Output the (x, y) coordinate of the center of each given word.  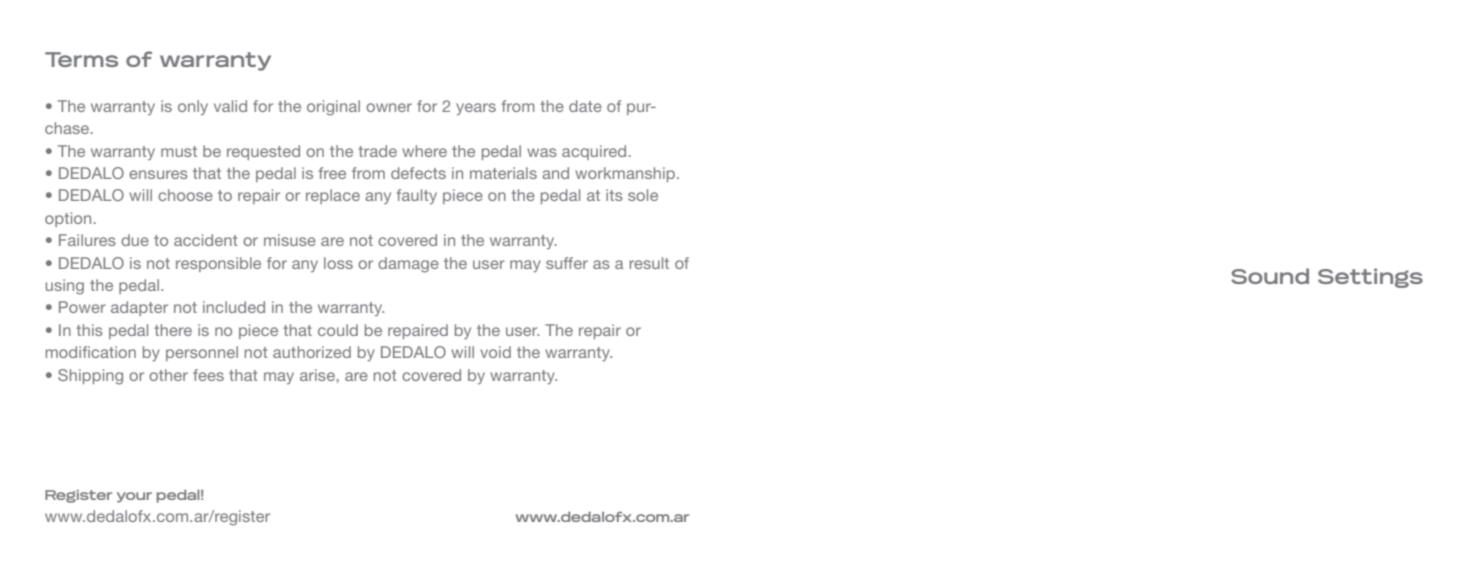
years (476, 109)
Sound (1270, 276)
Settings (1370, 278)
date (585, 106)
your (134, 497)
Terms (81, 59)
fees (208, 375)
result (649, 263)
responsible (218, 264)
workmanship (626, 174)
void (495, 352)
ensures (158, 174)
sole (643, 195)
